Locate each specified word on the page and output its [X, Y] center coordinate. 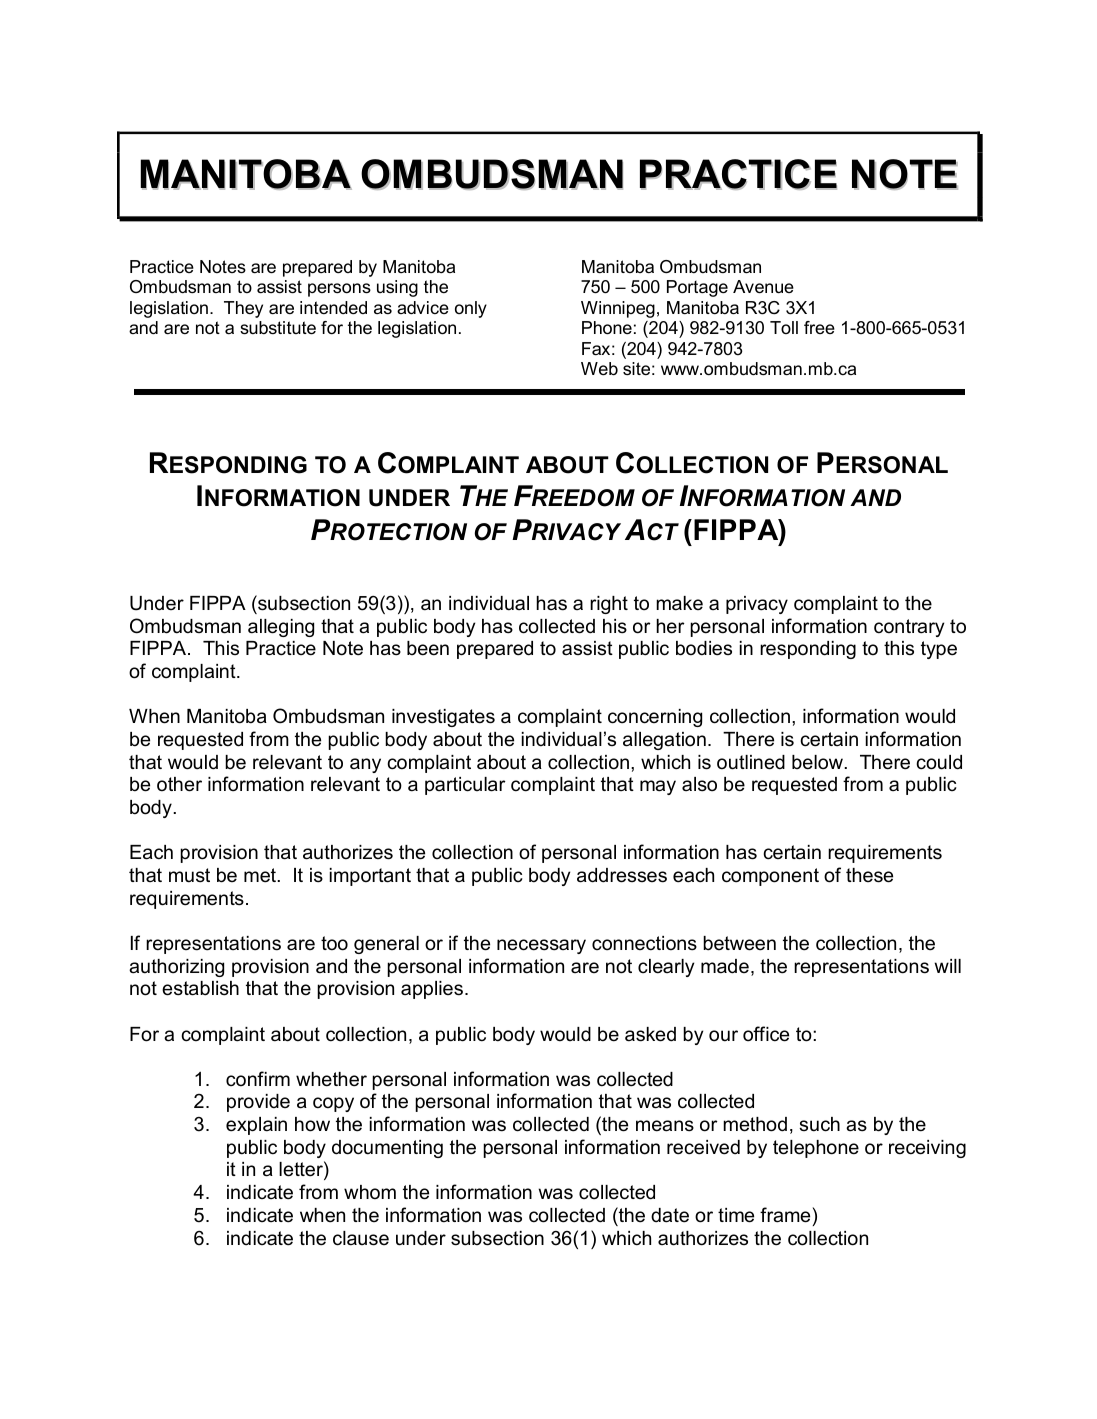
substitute [278, 328]
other [179, 784]
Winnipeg [618, 309]
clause [361, 1238]
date [670, 1215]
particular [465, 786]
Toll [784, 327]
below [818, 762]
